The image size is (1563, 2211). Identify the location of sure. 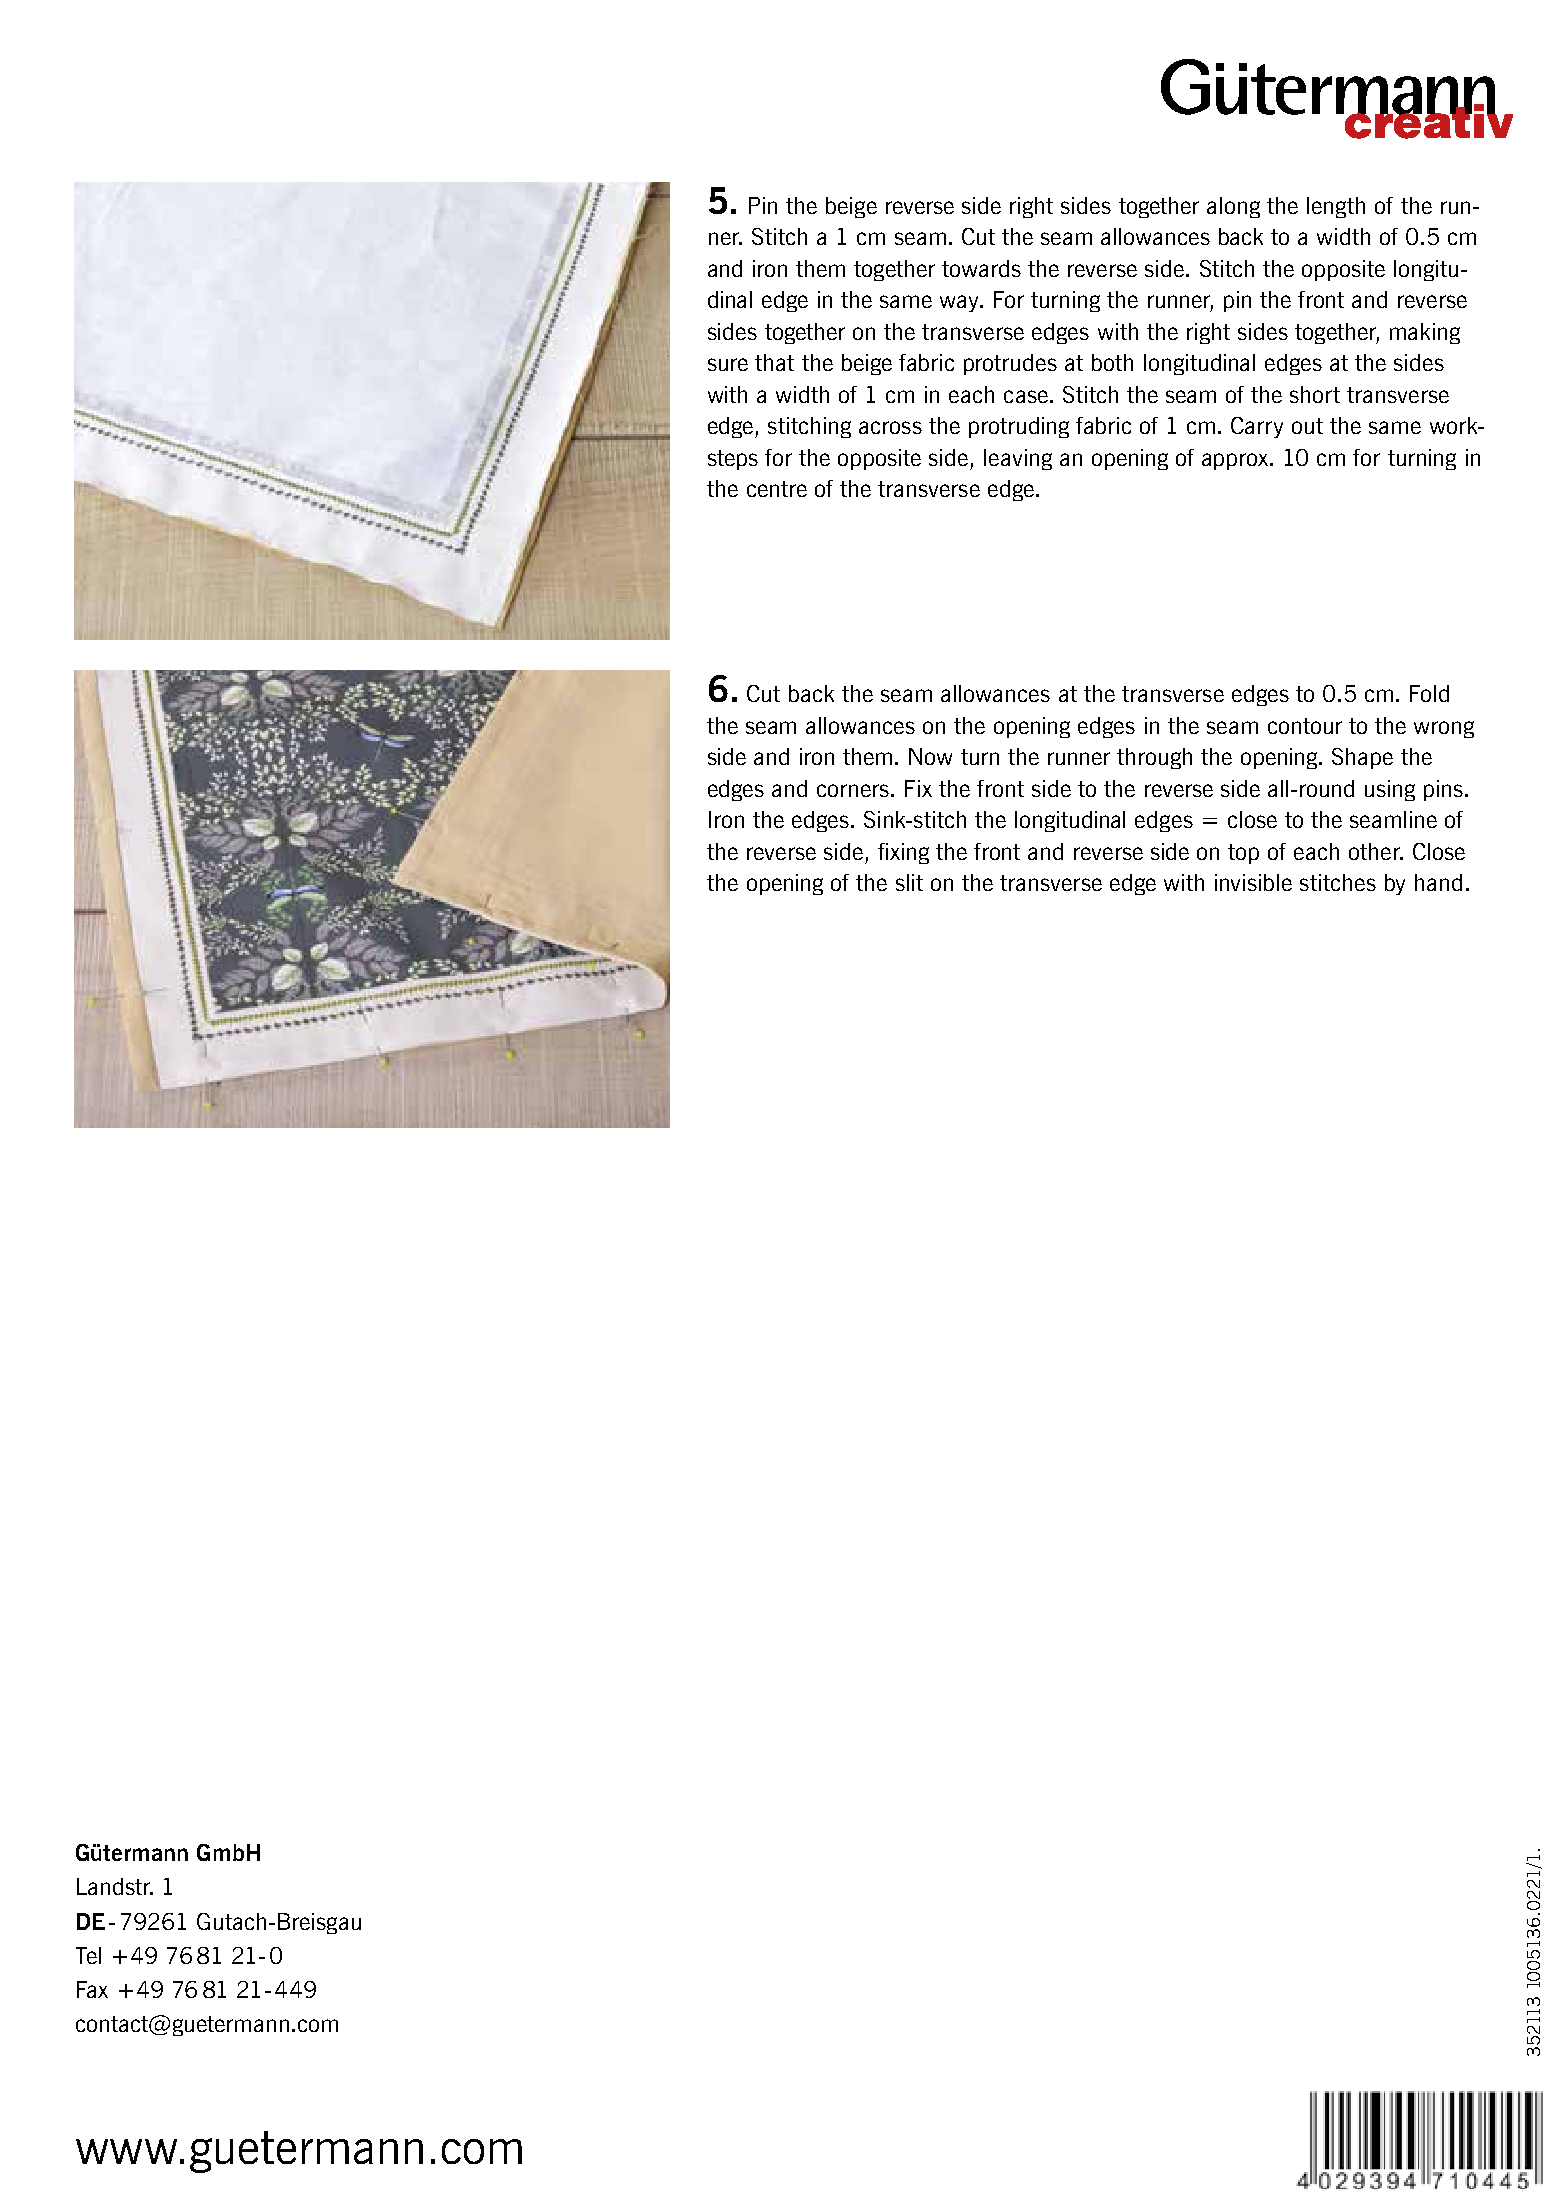
(728, 364).
